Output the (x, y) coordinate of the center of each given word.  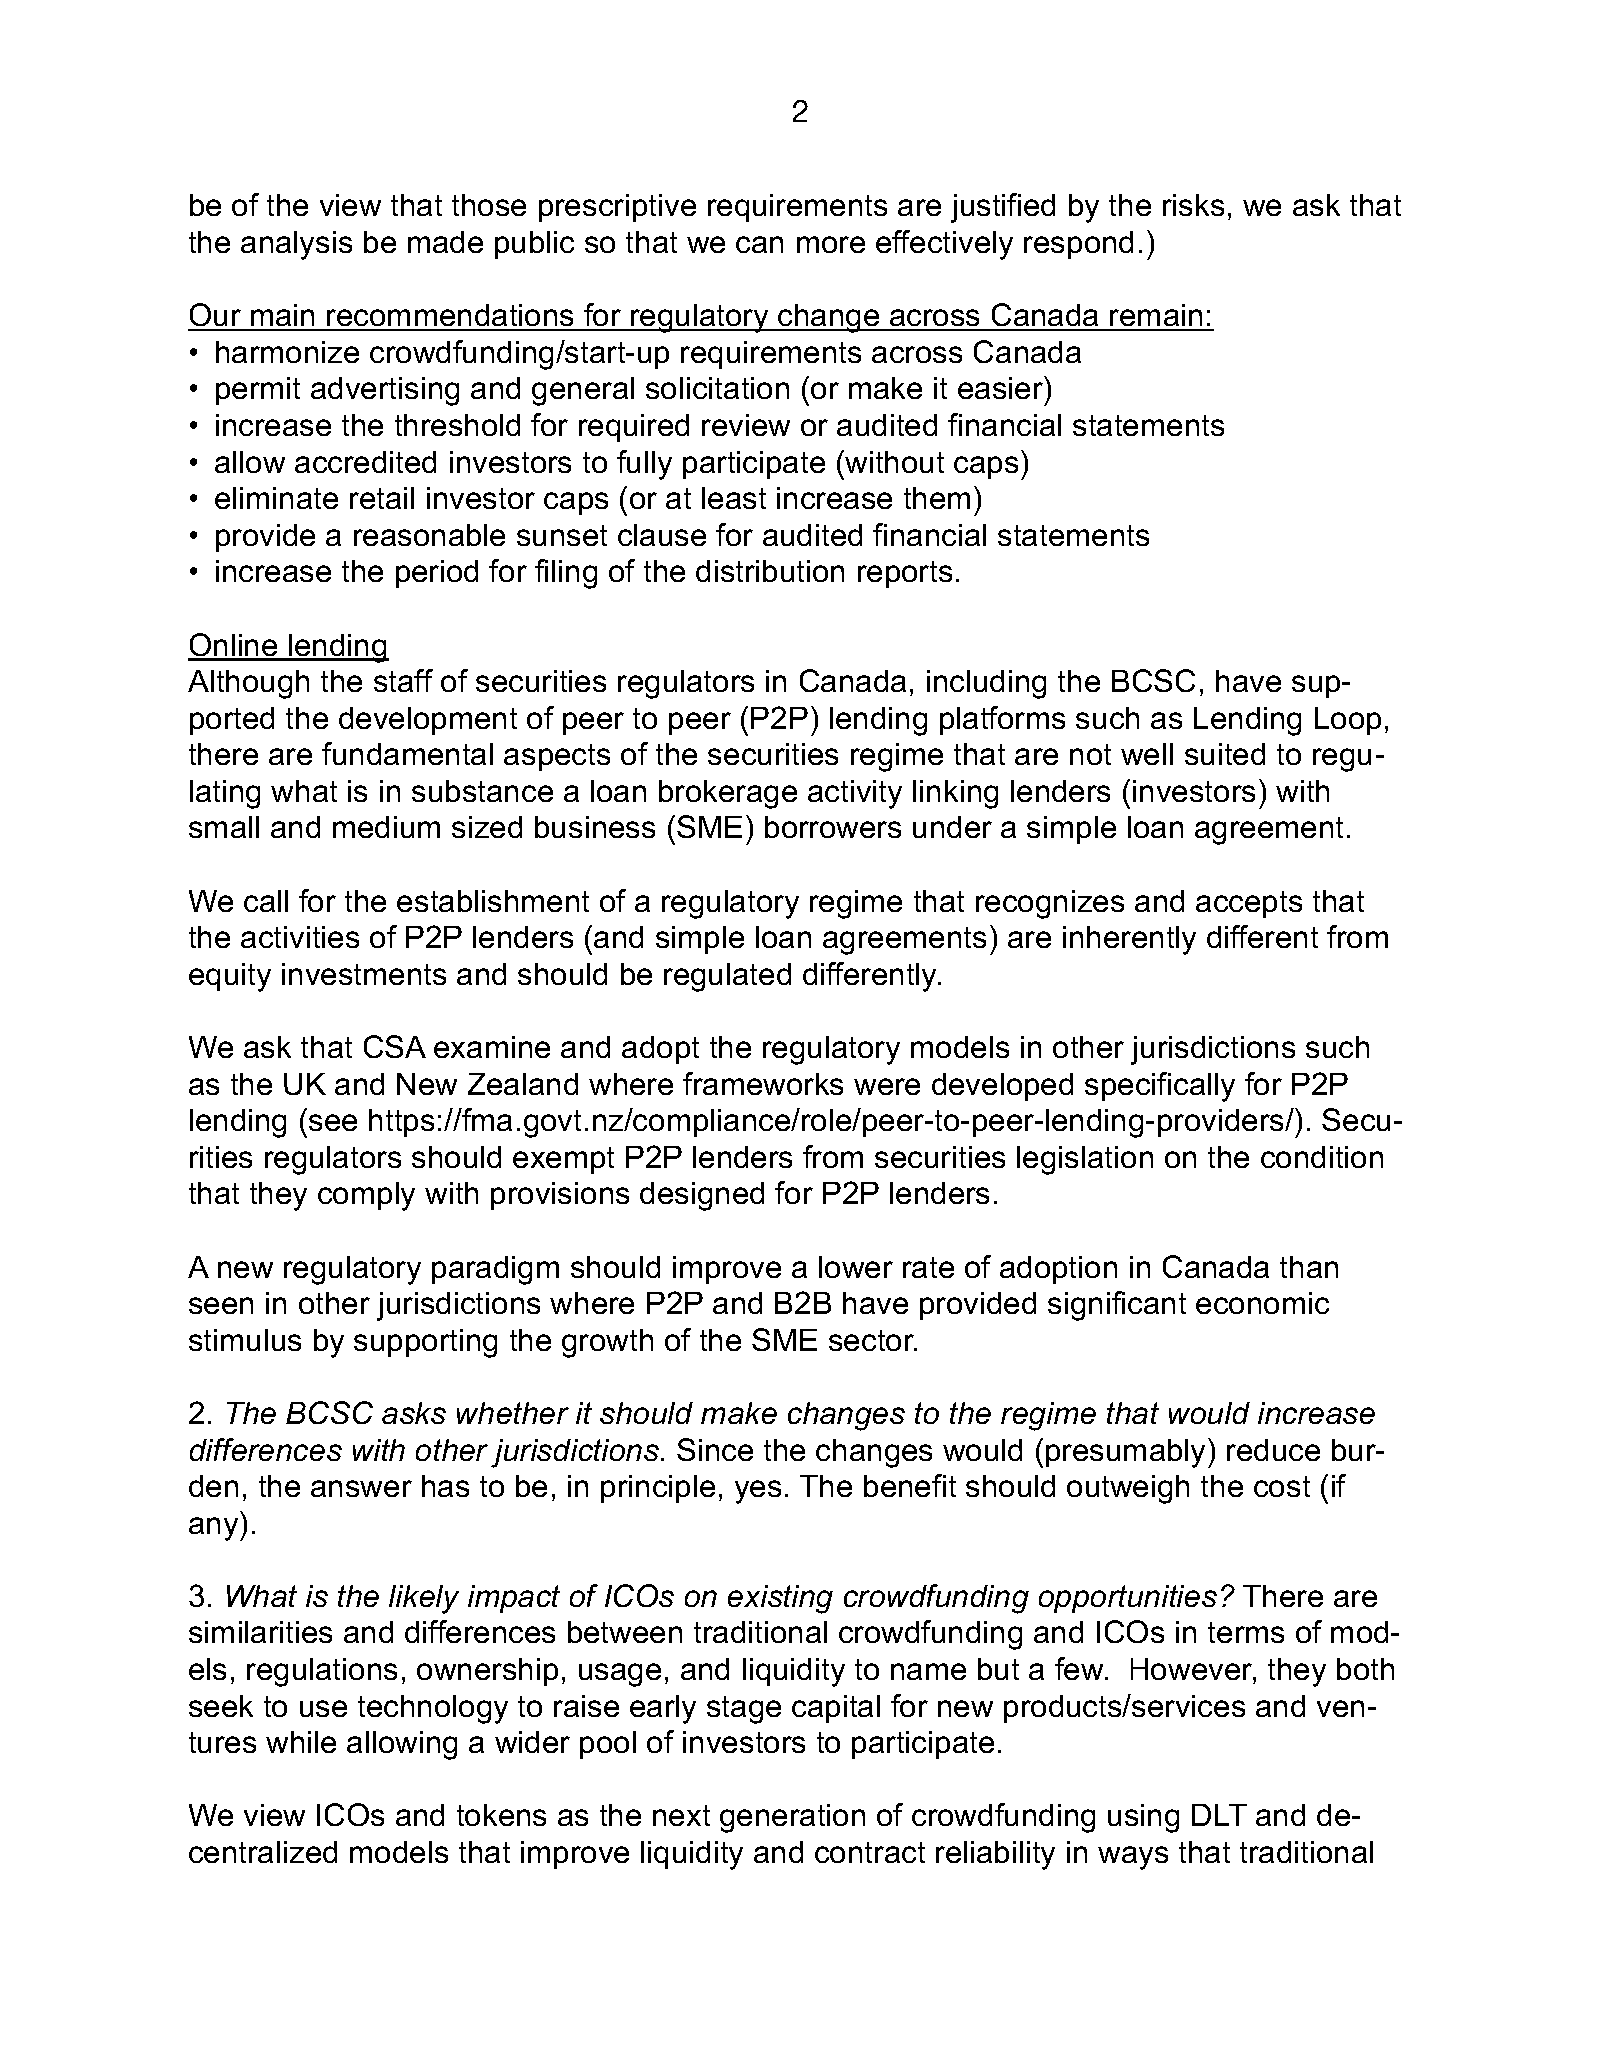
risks (1193, 205)
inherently (1129, 940)
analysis (296, 245)
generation (792, 1818)
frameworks (763, 1083)
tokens (501, 1815)
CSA (395, 1046)
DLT (1219, 1815)
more (831, 244)
